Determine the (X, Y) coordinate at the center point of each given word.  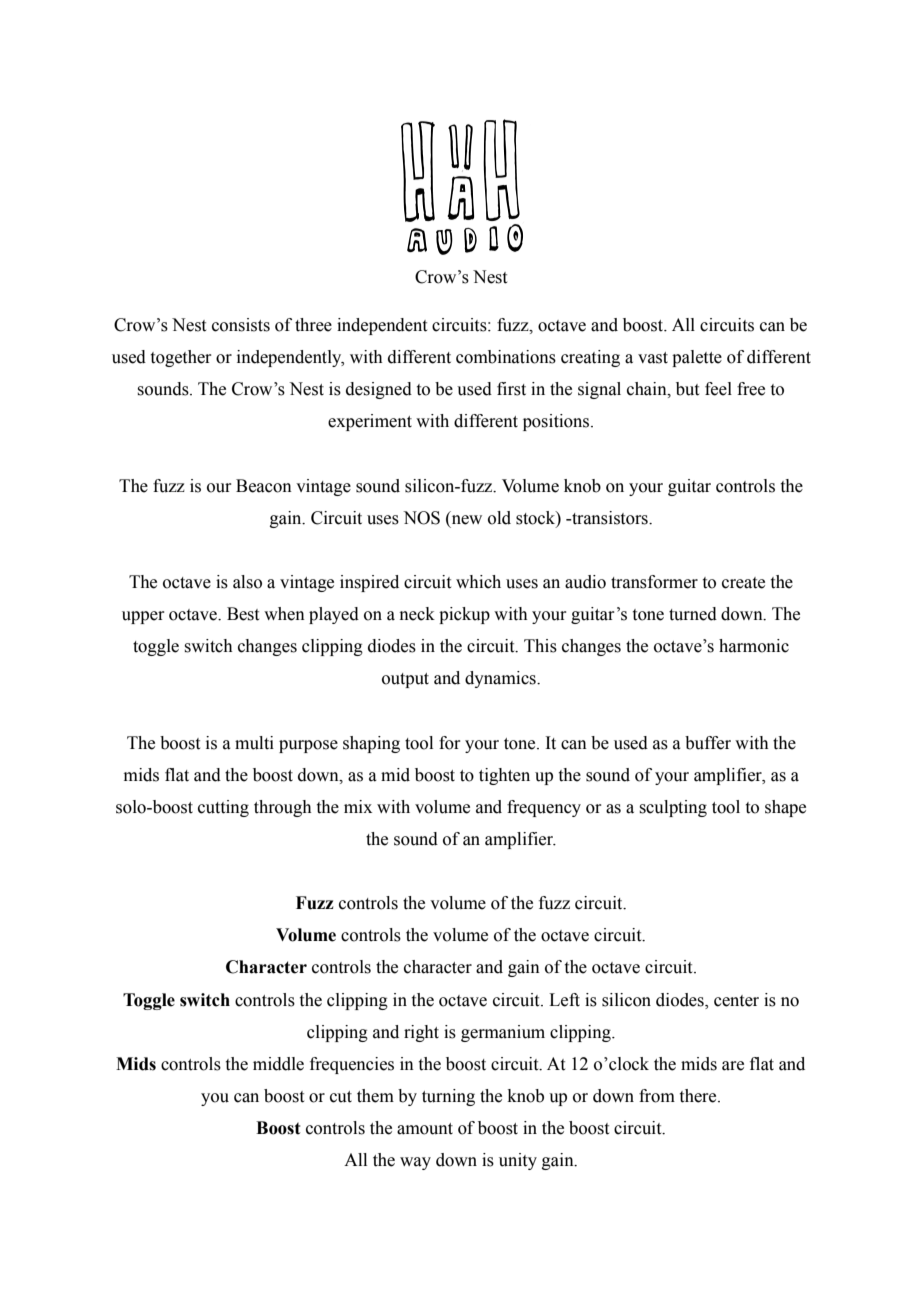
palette (697, 358)
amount (425, 1129)
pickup (464, 615)
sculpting (673, 808)
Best (243, 614)
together (181, 358)
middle (278, 1064)
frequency (544, 808)
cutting (223, 808)
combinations (506, 357)
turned (693, 614)
